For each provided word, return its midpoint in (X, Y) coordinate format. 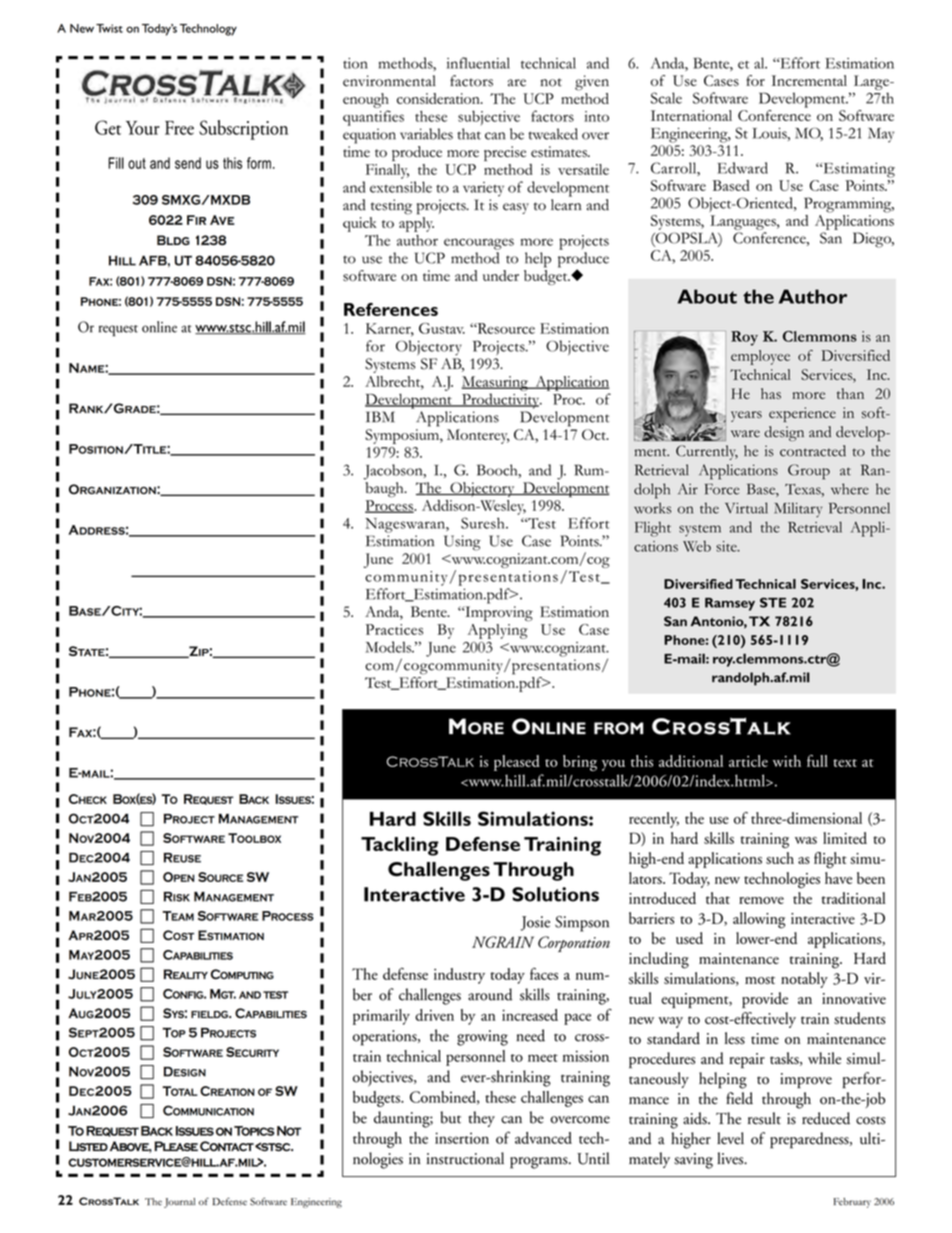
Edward (742, 168)
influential (478, 63)
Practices (394, 629)
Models (390, 647)
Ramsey (730, 604)
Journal (179, 1203)
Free (179, 128)
